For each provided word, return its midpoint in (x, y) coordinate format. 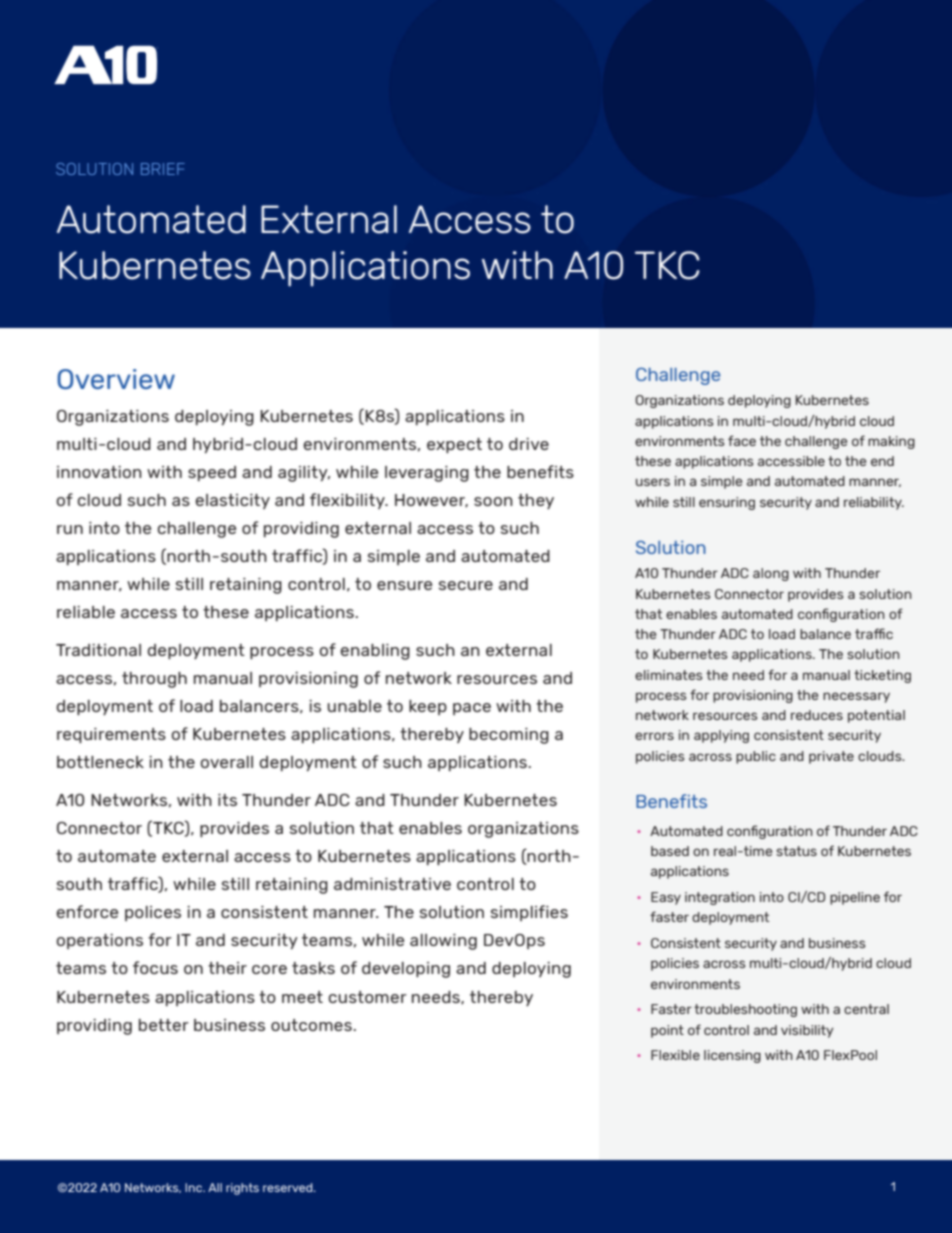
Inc (195, 1187)
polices (153, 913)
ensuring (727, 503)
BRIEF (163, 169)
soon (493, 501)
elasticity (232, 501)
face (742, 440)
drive (529, 444)
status (796, 851)
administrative (392, 884)
